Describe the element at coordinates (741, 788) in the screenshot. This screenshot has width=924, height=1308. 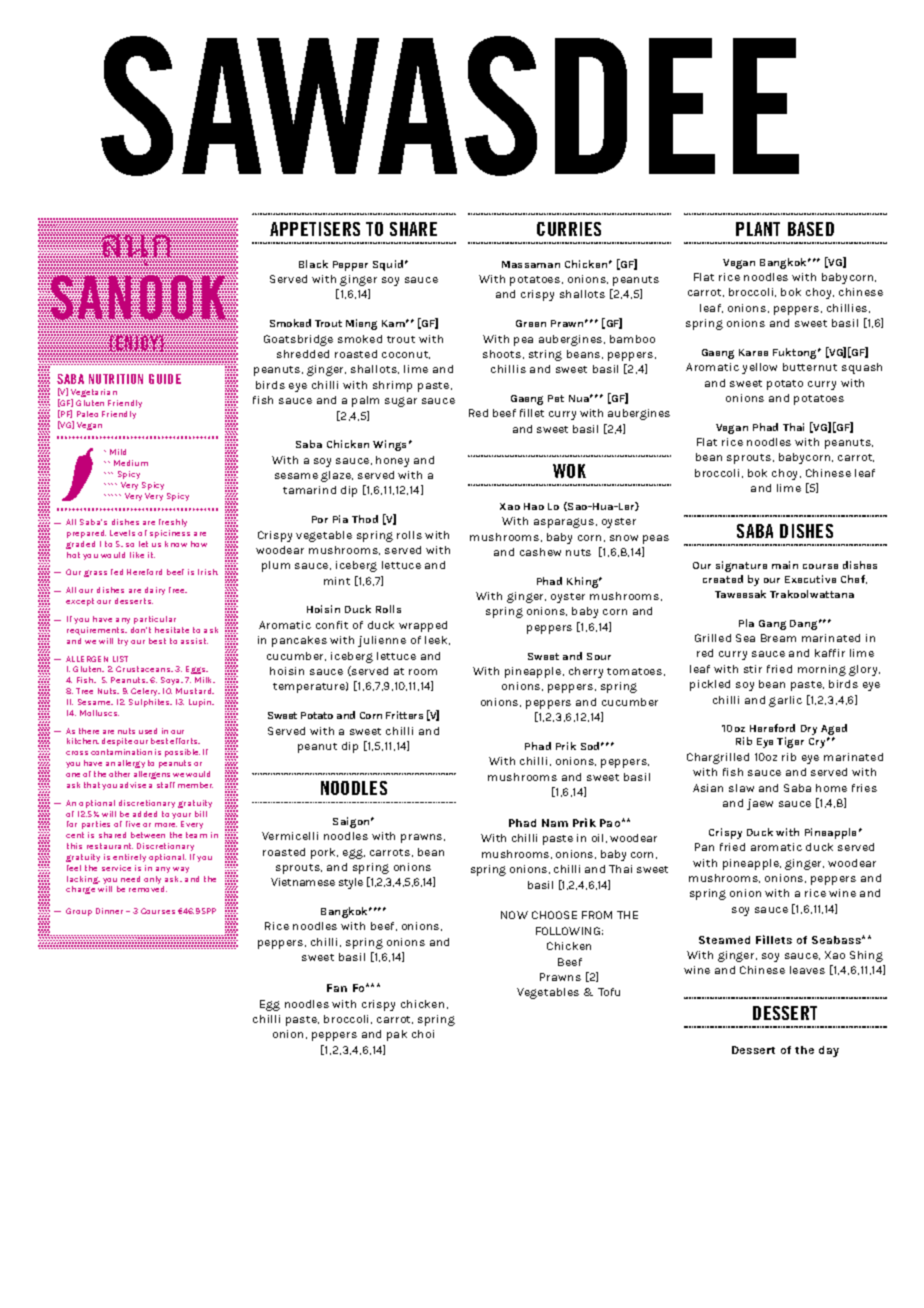
I see `slaw` at that location.
